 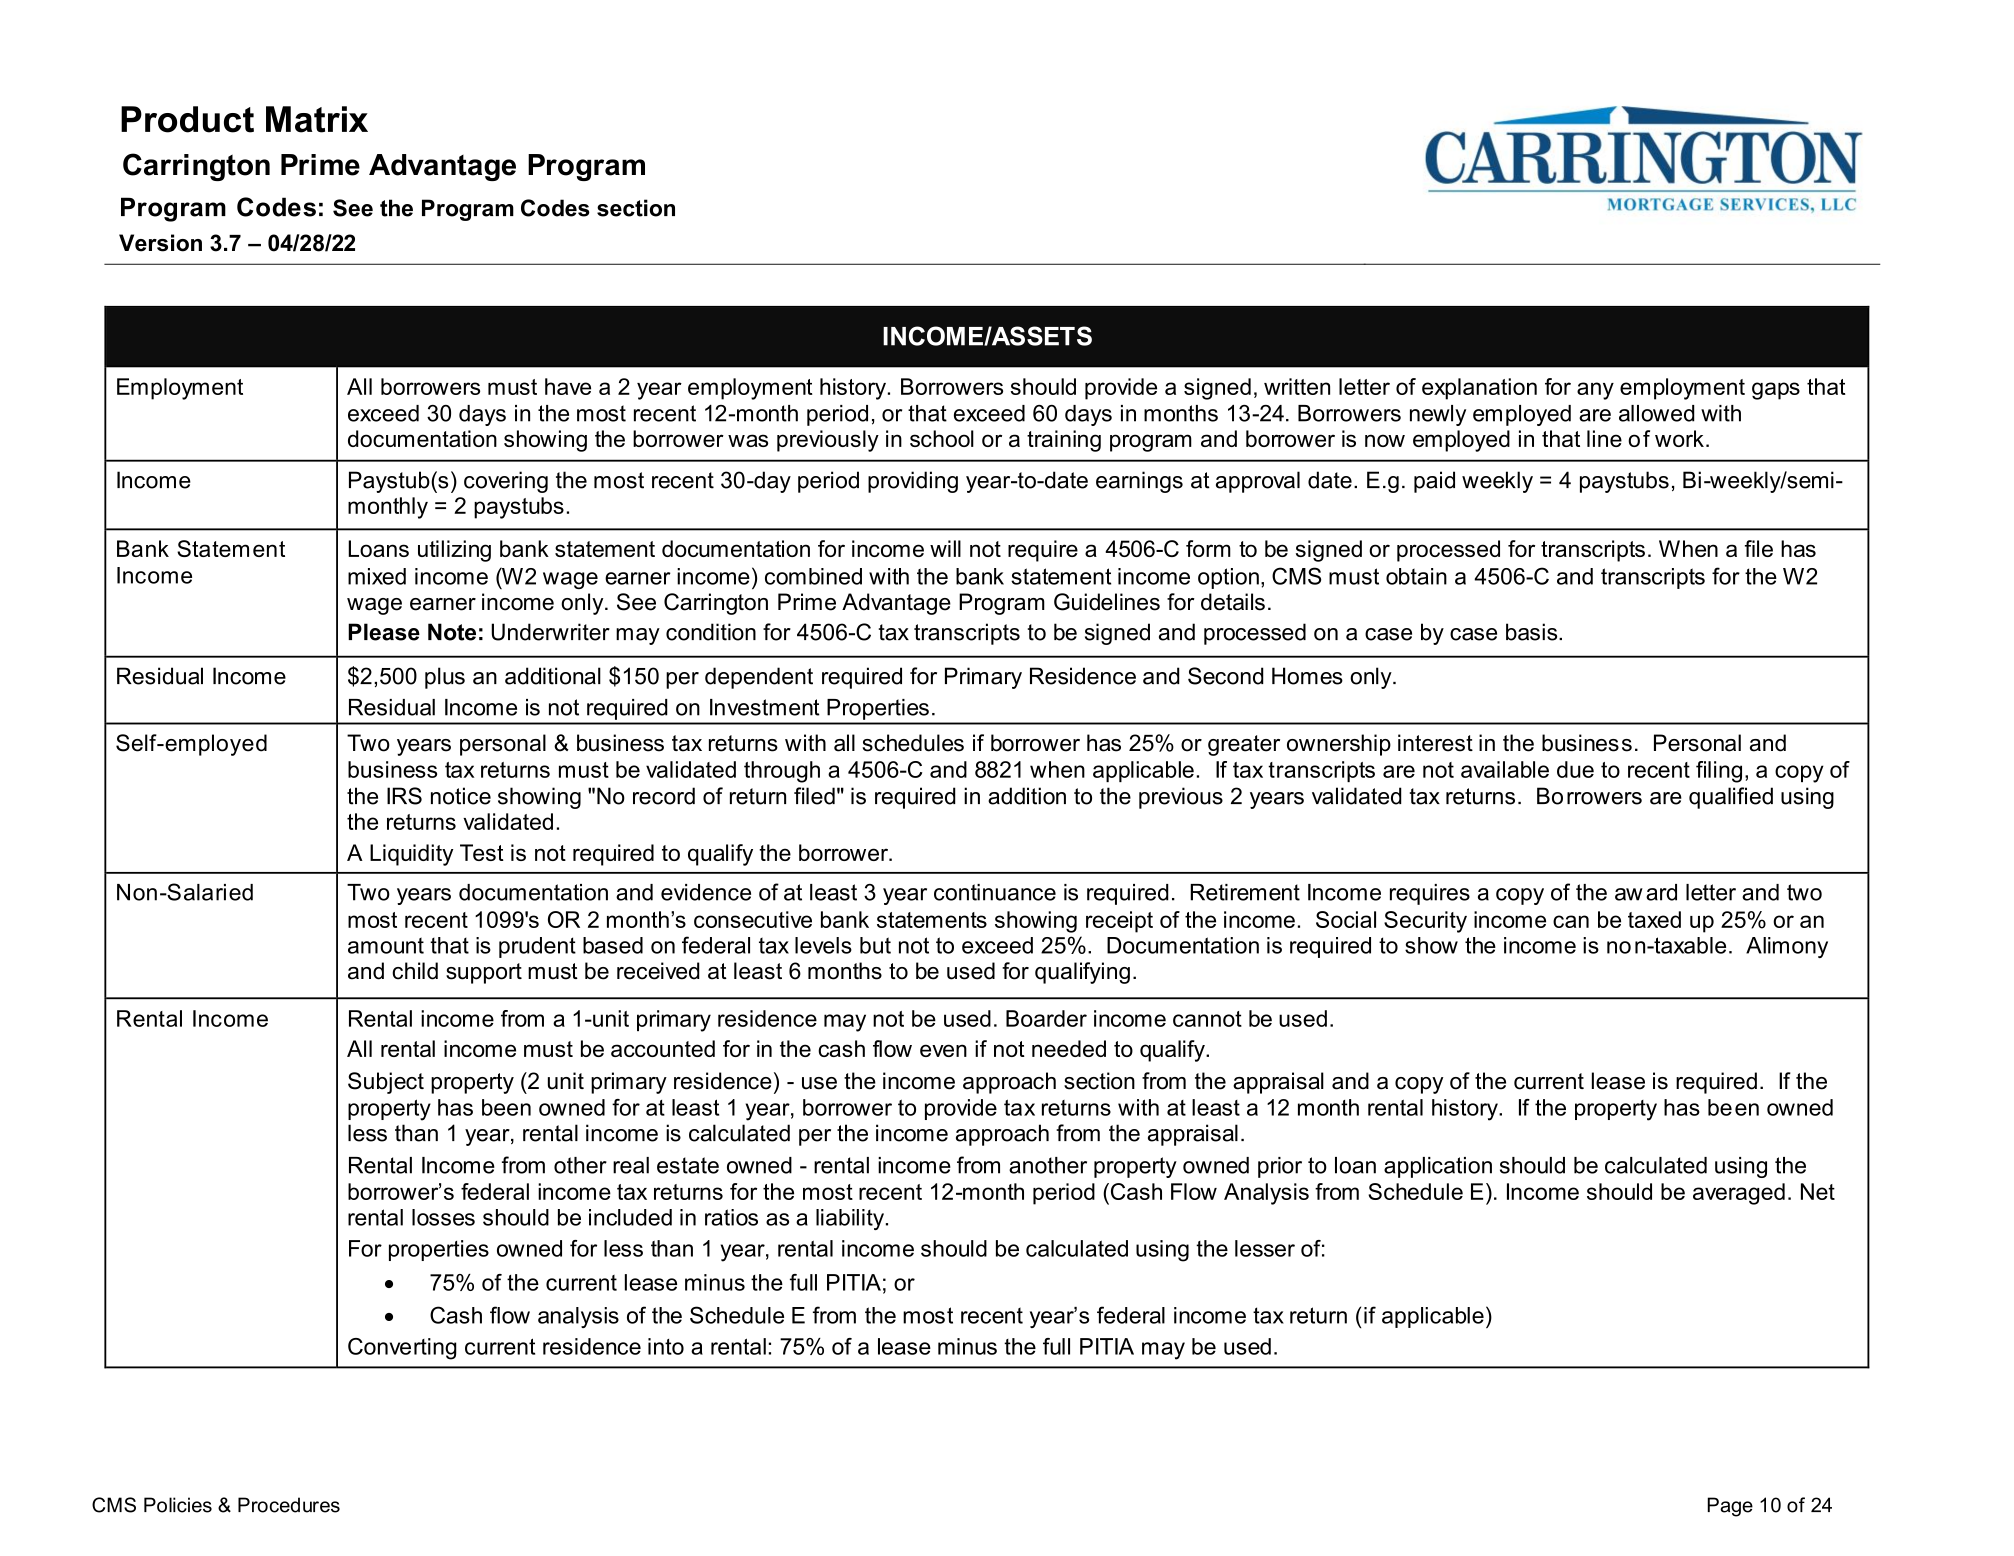 I want to click on work, so click(x=1679, y=438).
